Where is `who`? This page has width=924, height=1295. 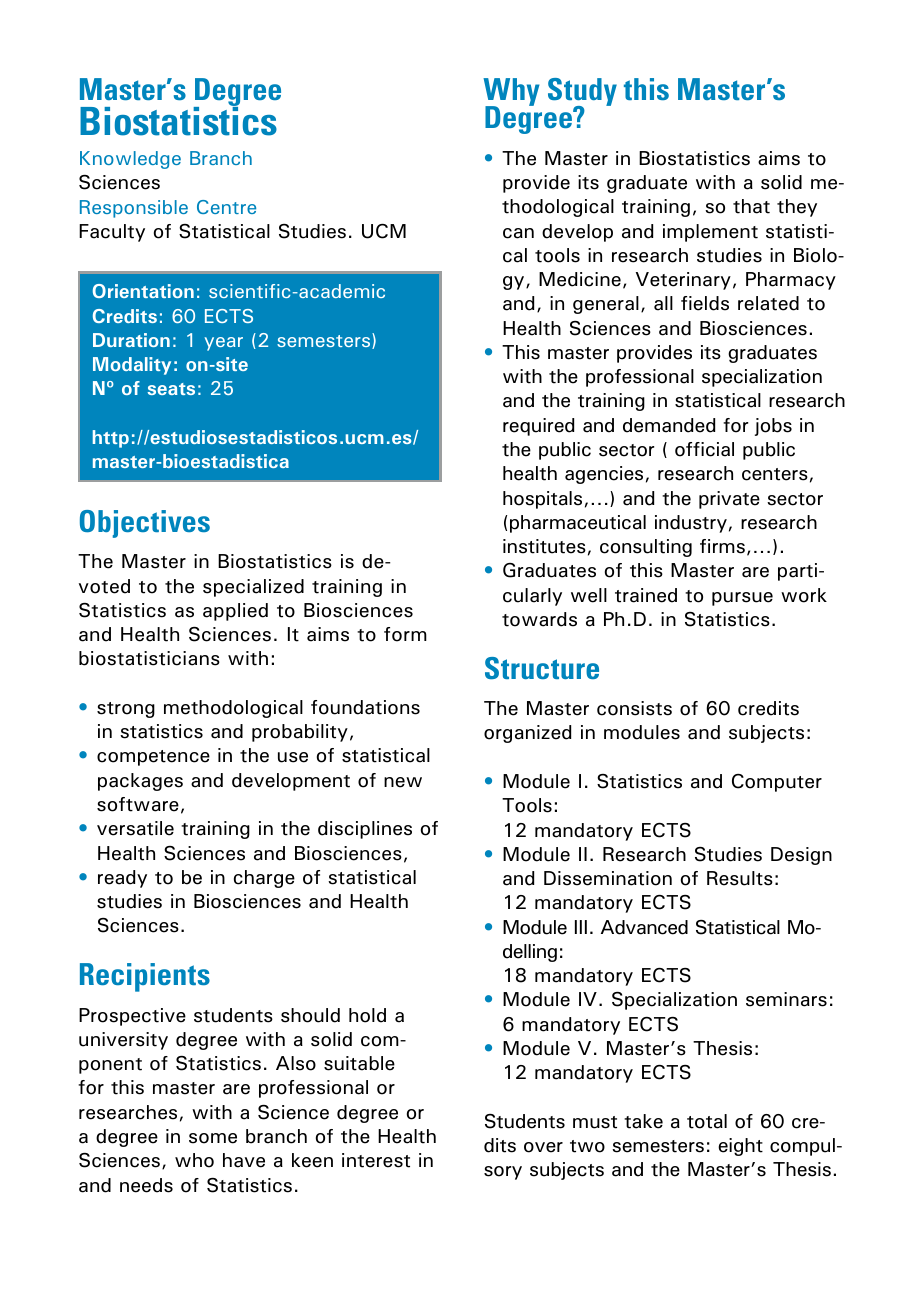 who is located at coordinates (194, 1160).
